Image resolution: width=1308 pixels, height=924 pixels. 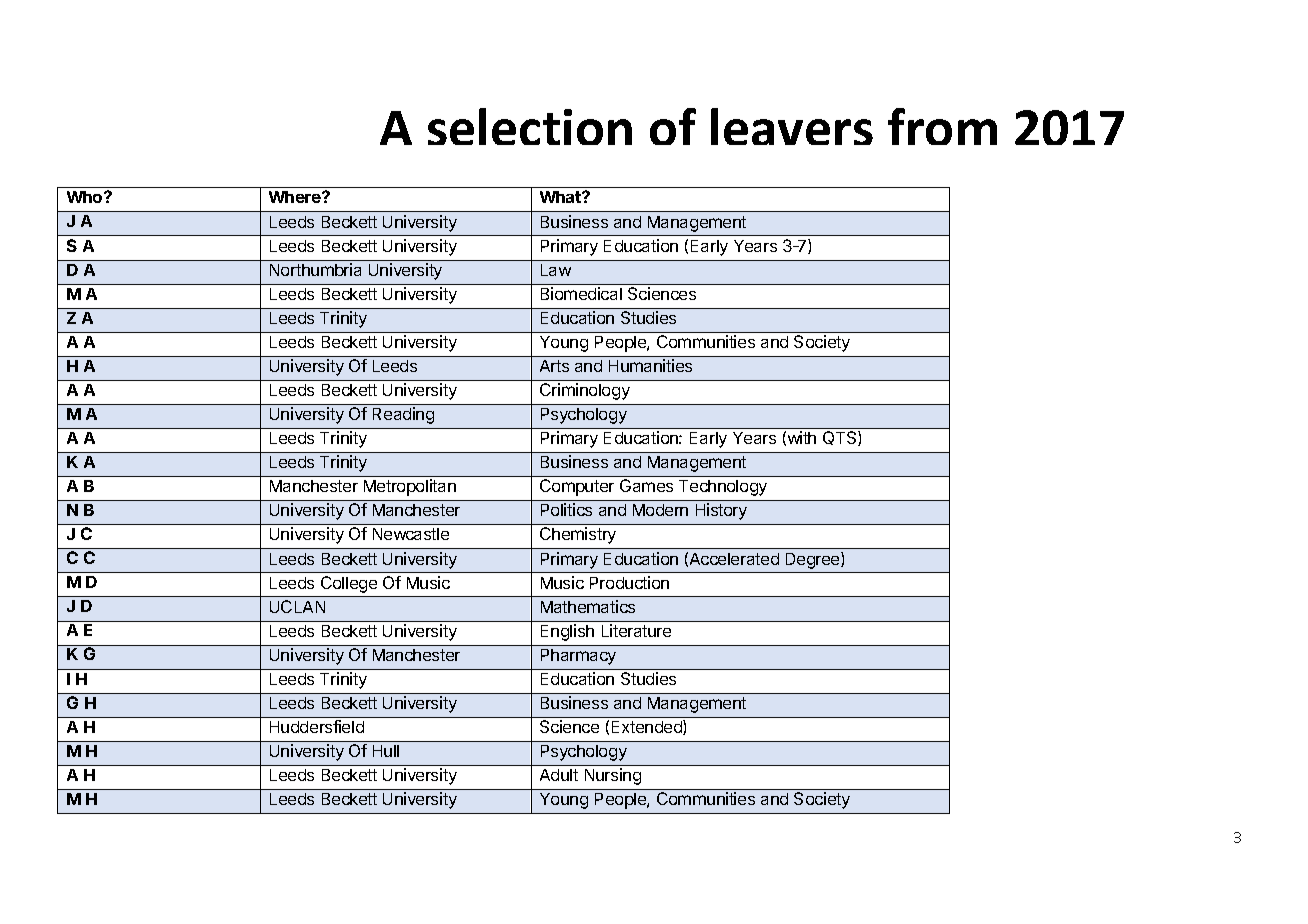 I want to click on Huddersfield, so click(x=317, y=726).
